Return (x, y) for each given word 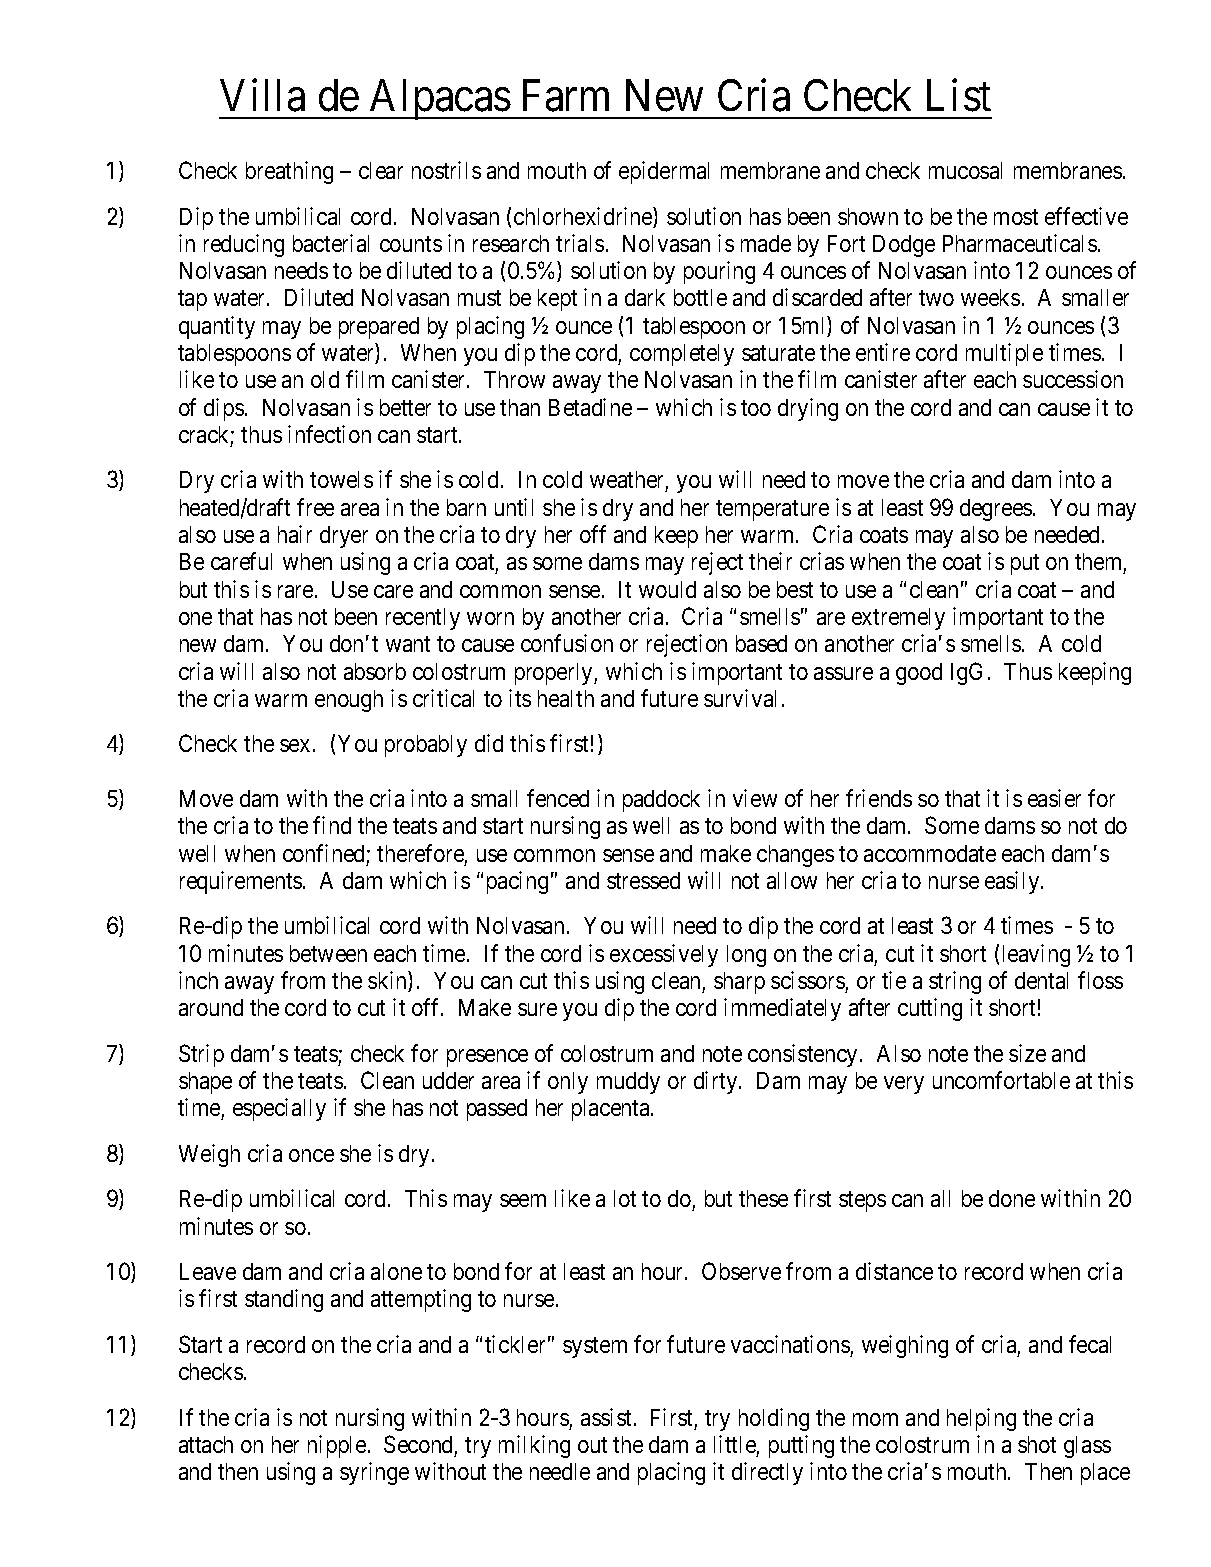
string (955, 982)
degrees (996, 510)
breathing (289, 172)
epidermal (664, 172)
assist (608, 1417)
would (667, 589)
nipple (337, 1446)
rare (295, 591)
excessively (664, 955)
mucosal (965, 170)
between (328, 953)
